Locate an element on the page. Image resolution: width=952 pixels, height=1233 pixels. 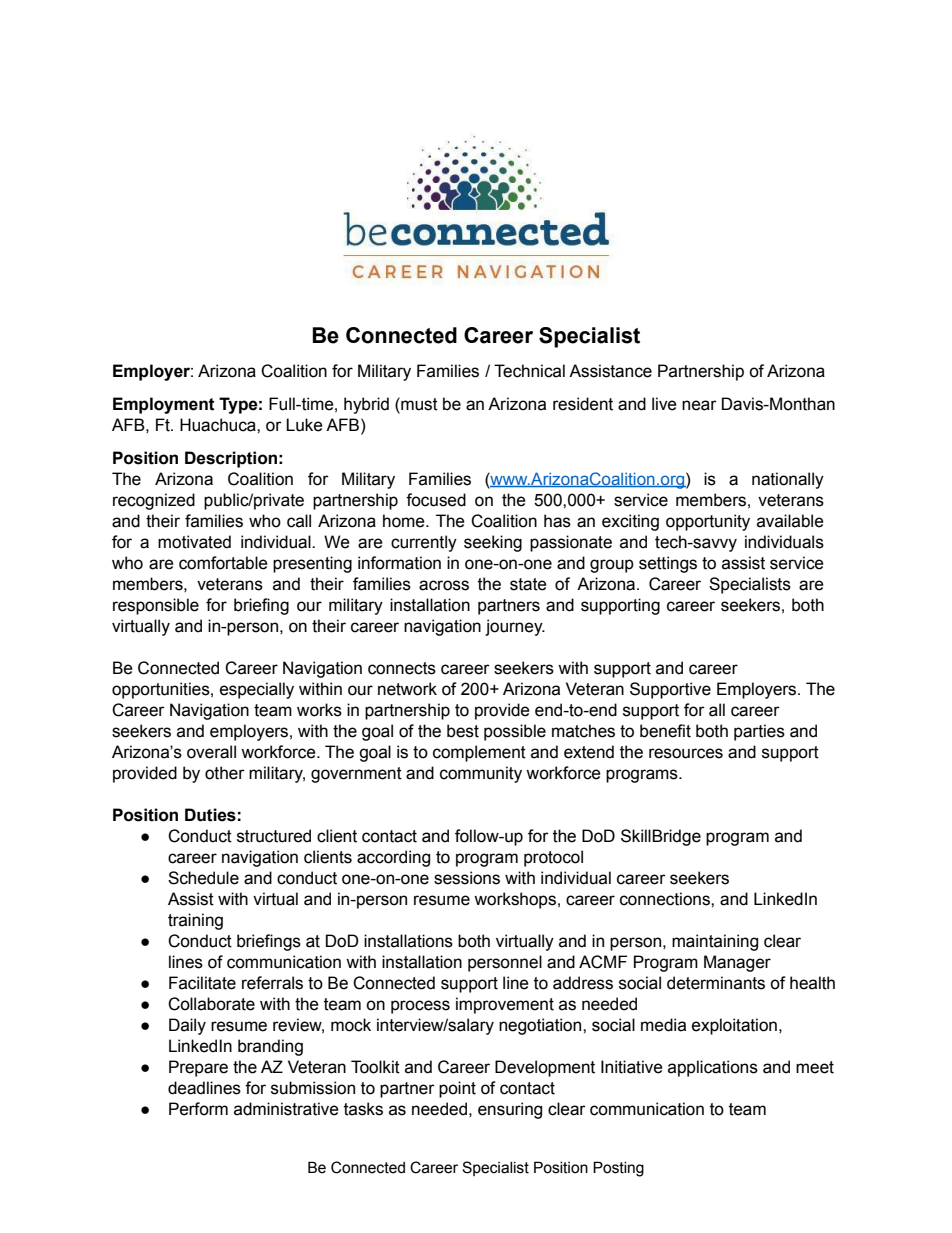
especially is located at coordinates (257, 690).
